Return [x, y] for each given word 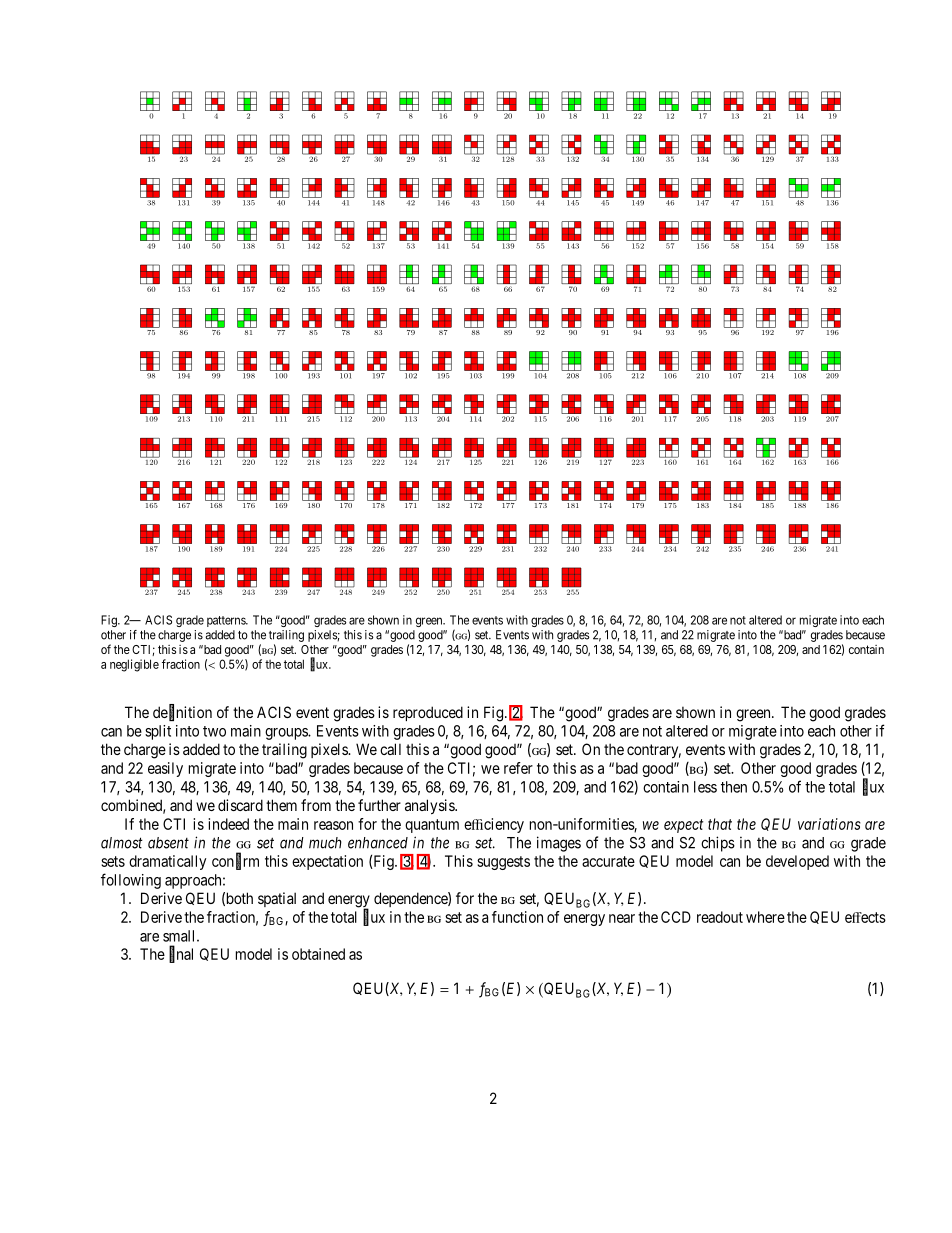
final [181, 954]
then [734, 787]
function [517, 917]
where [765, 917]
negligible [134, 665]
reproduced [428, 713]
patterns [227, 621]
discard [240, 805]
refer [518, 768]
